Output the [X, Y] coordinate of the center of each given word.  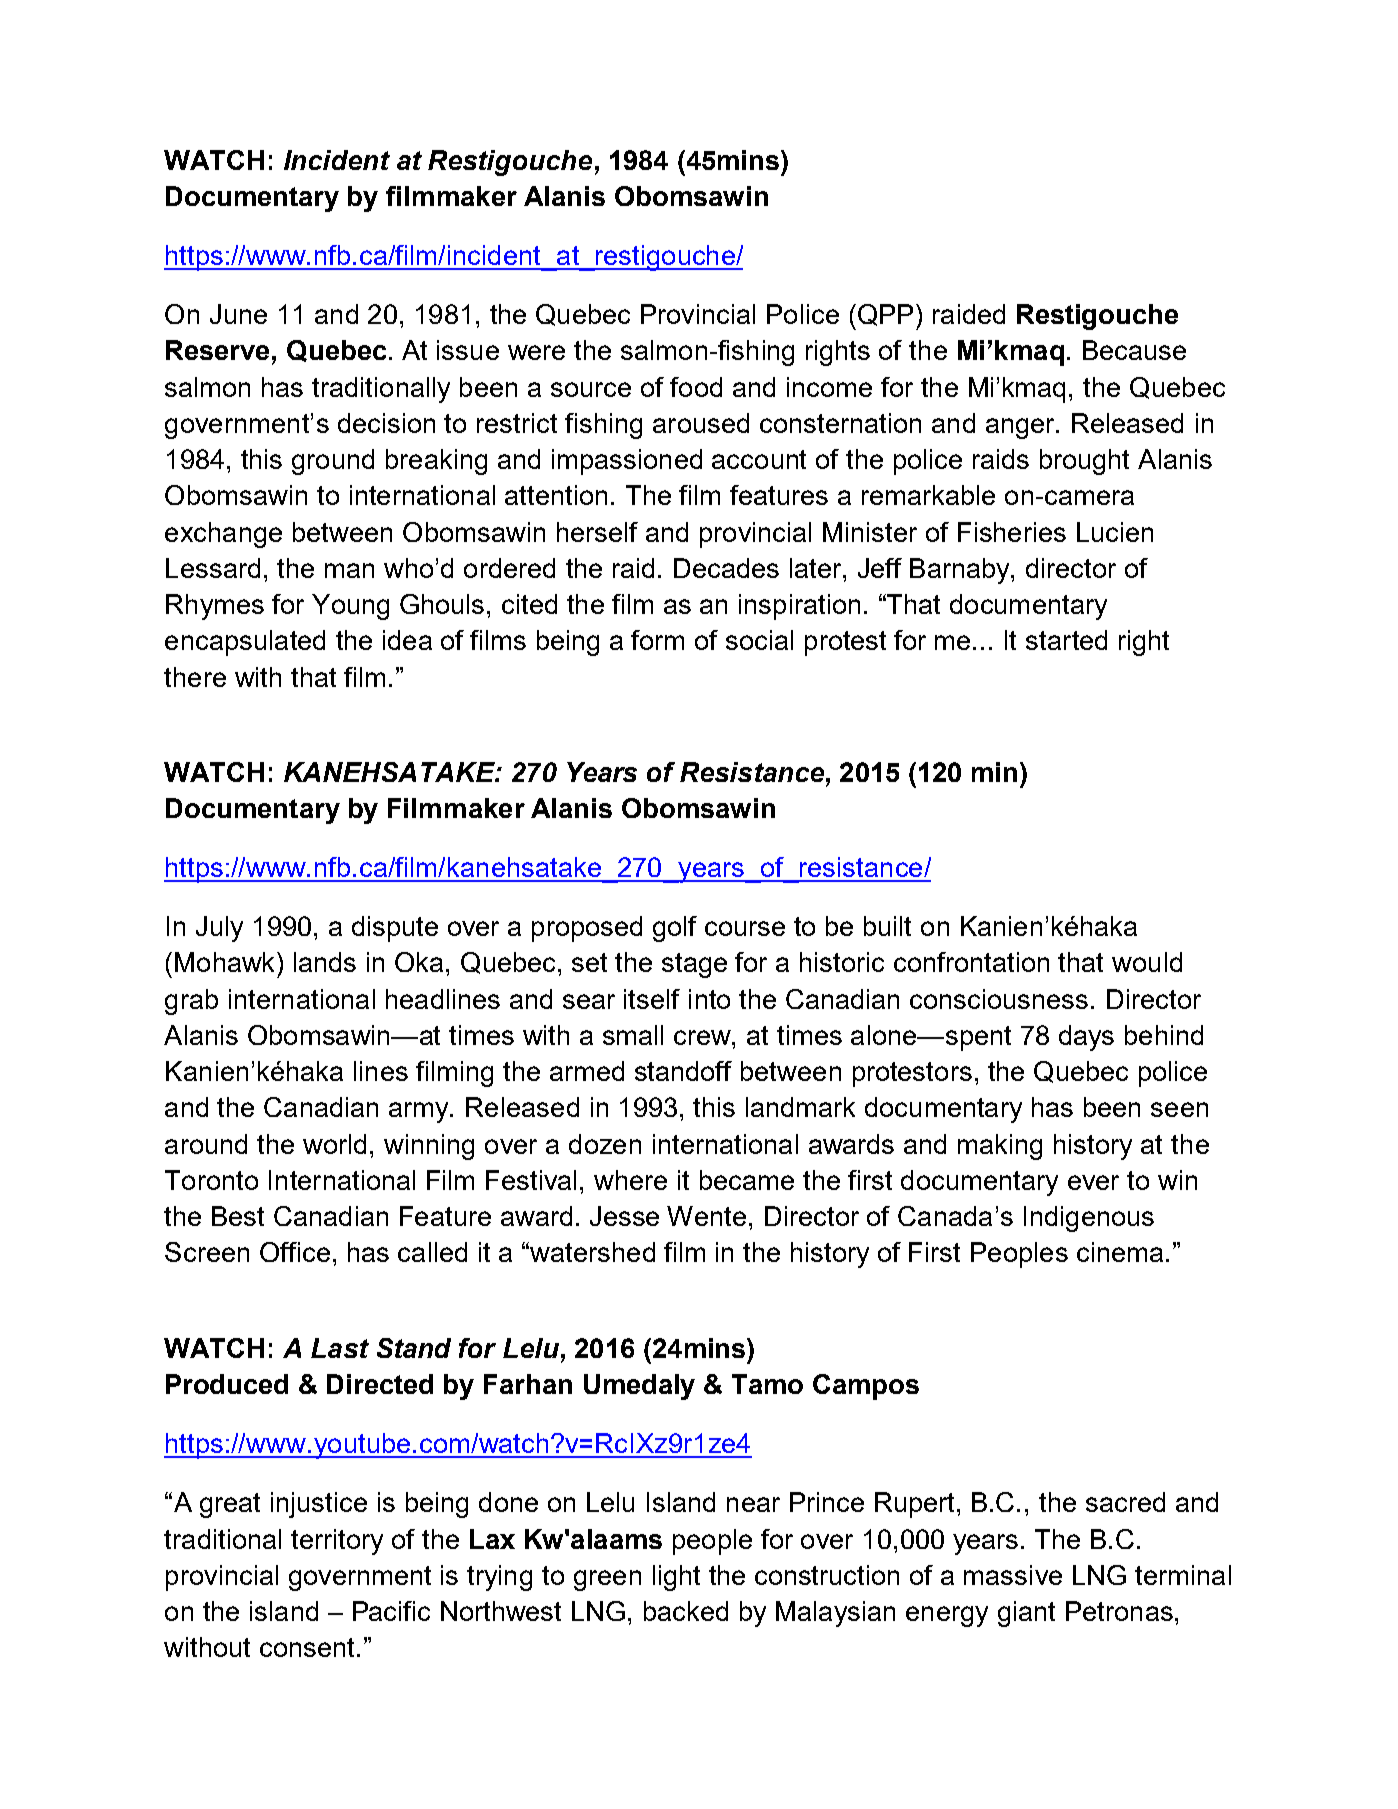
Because [1134, 350]
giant [1026, 1614]
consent [307, 1647]
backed [686, 1611]
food [696, 387]
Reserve [217, 350]
